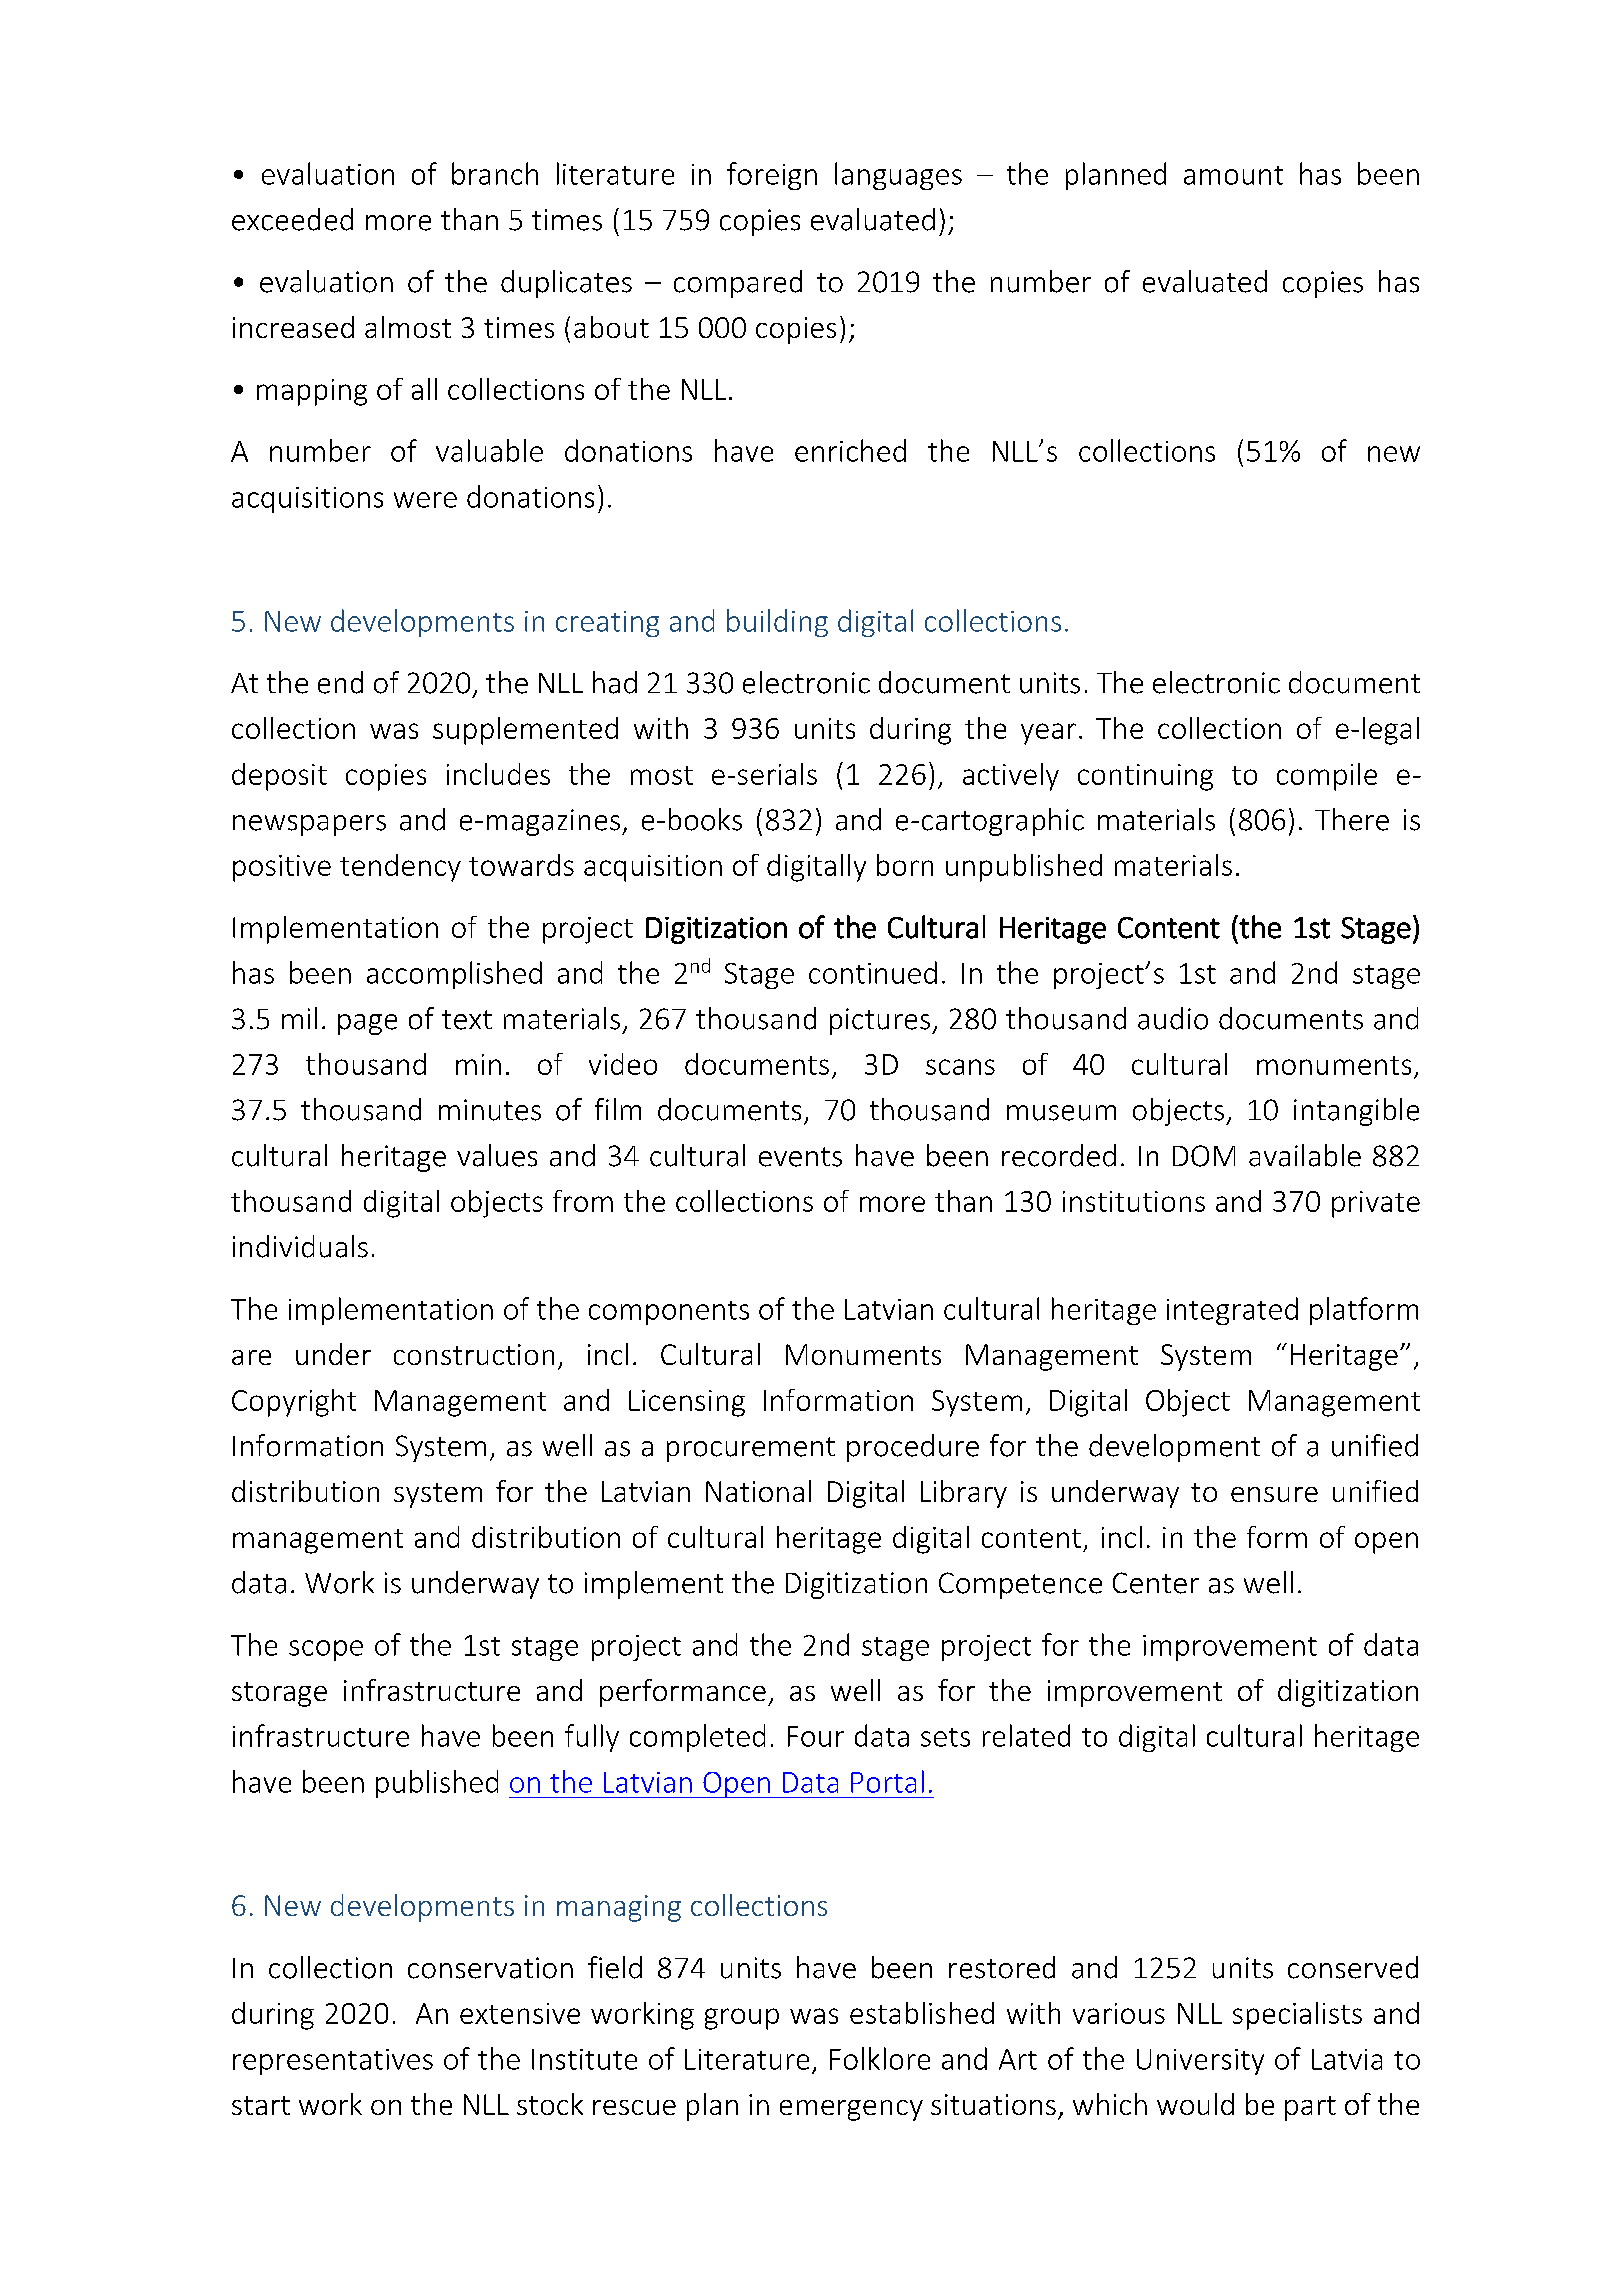 The width and height of the image is (1613, 2282). Describe the element at coordinates (905, 865) in the image. I see `born` at that location.
